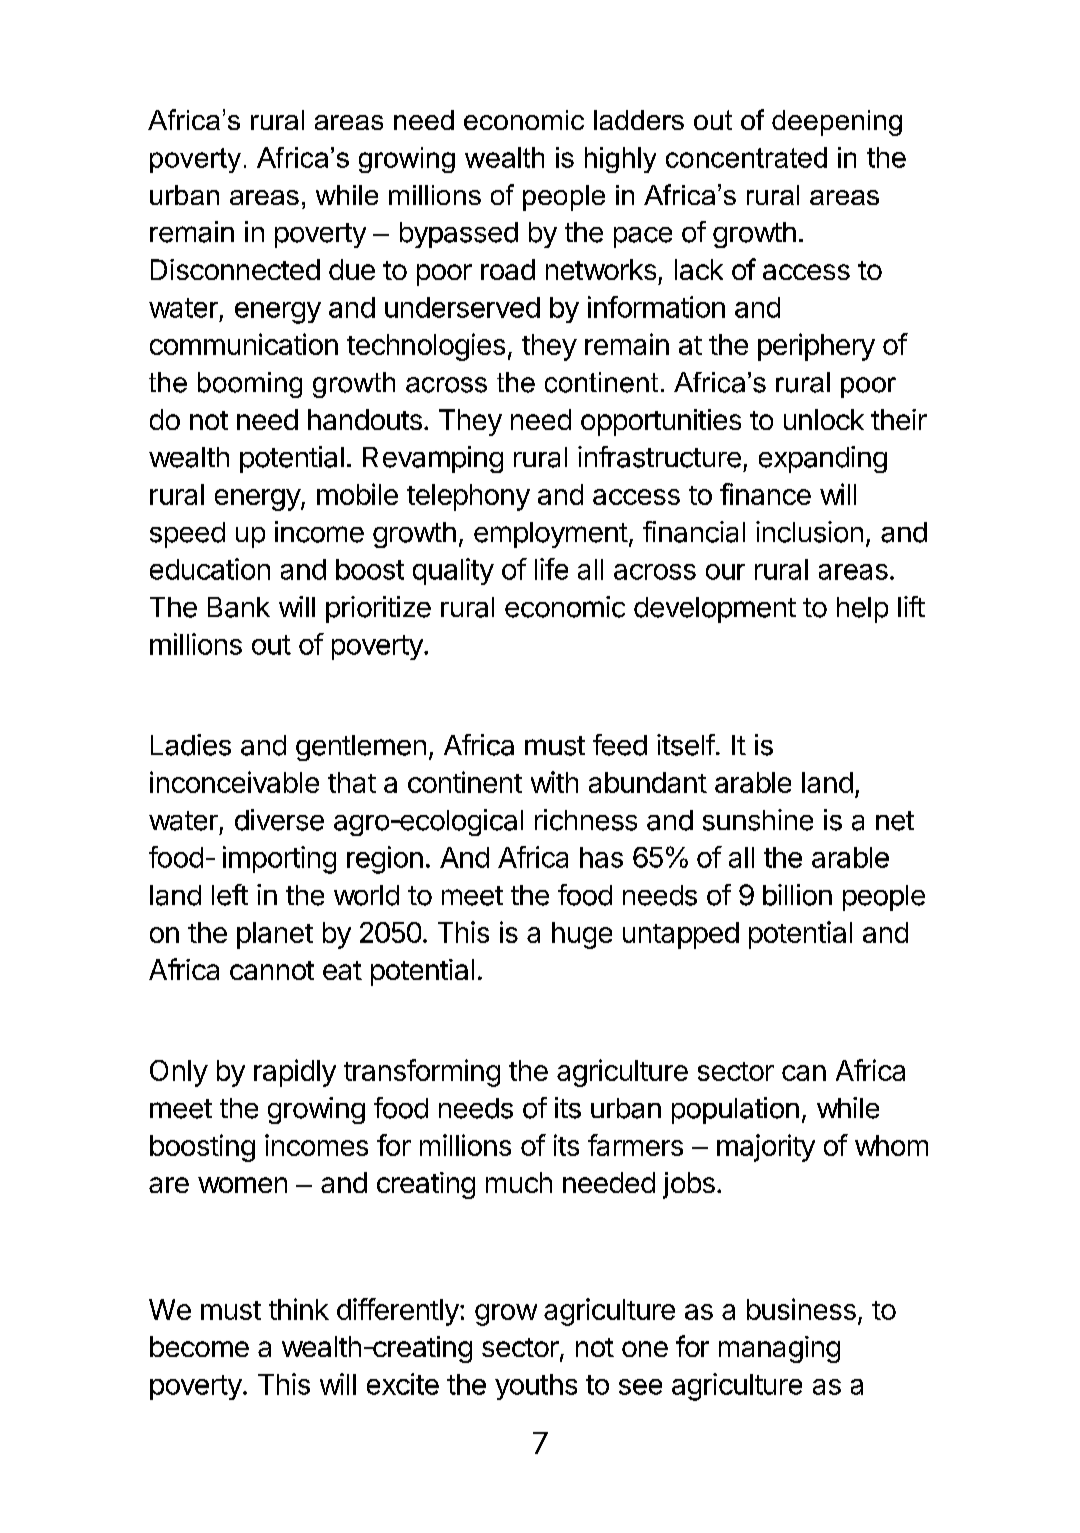 Image resolution: width=1080 pixels, height=1533 pixels. Describe the element at coordinates (299, 1309) in the screenshot. I see `think` at that location.
